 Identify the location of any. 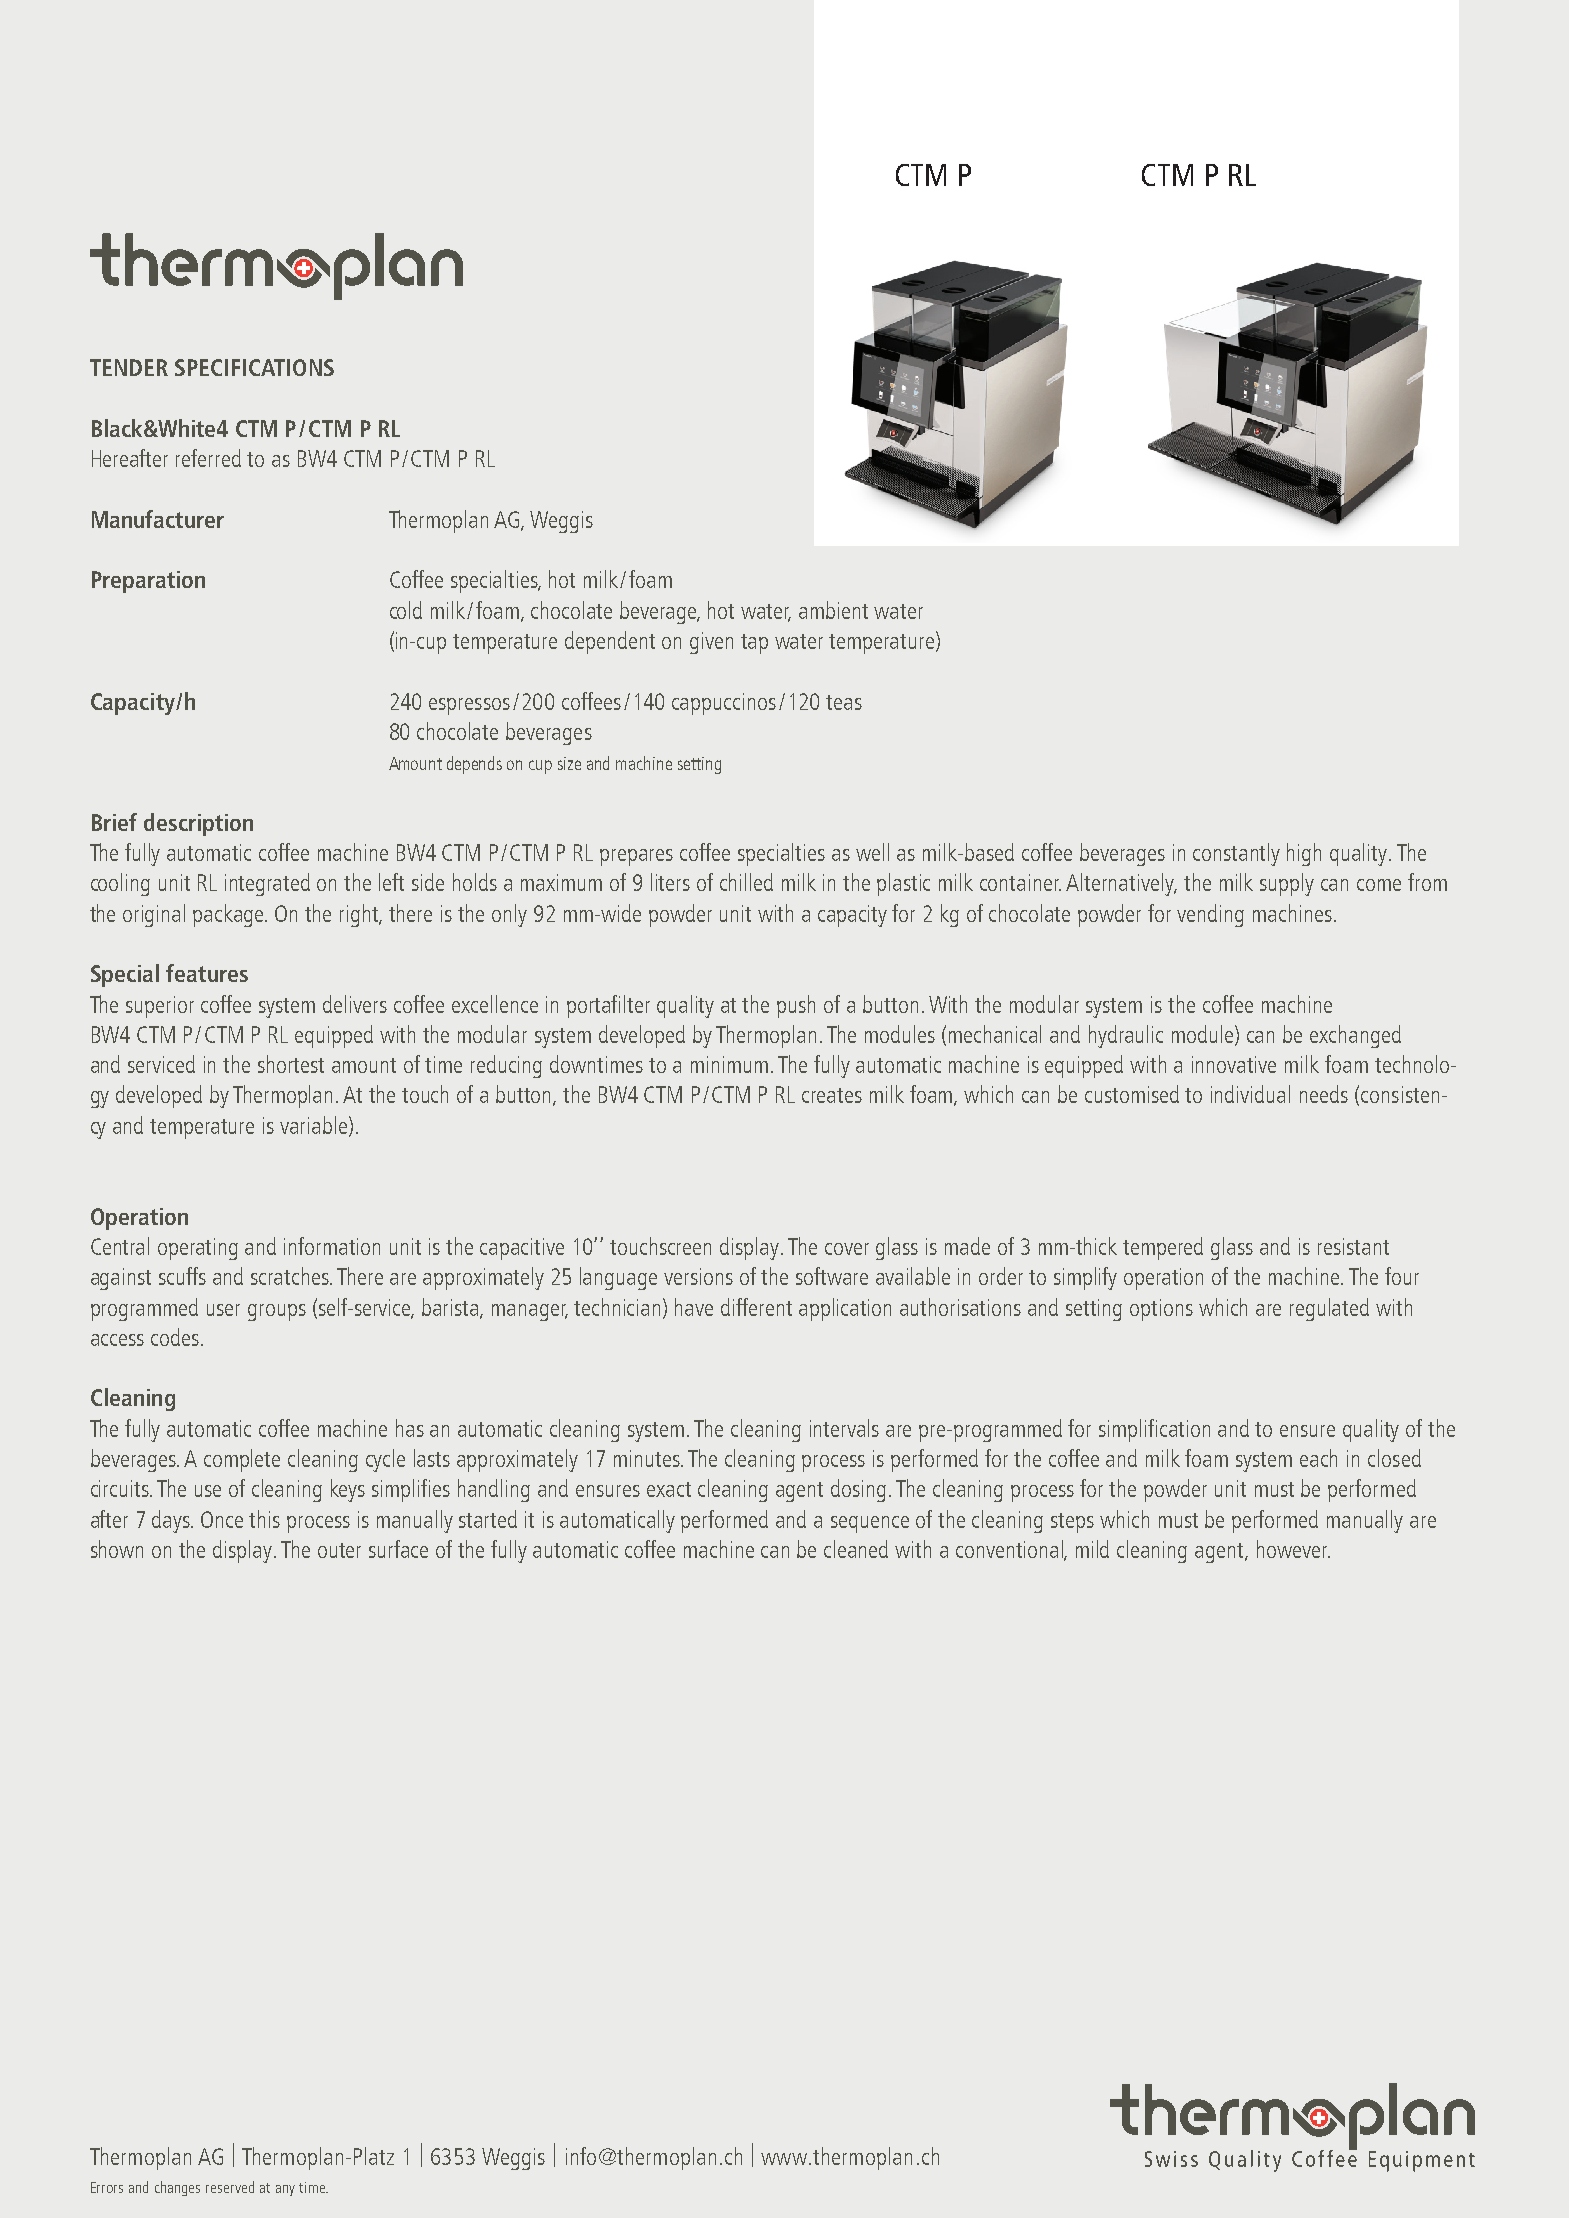
(285, 2190).
